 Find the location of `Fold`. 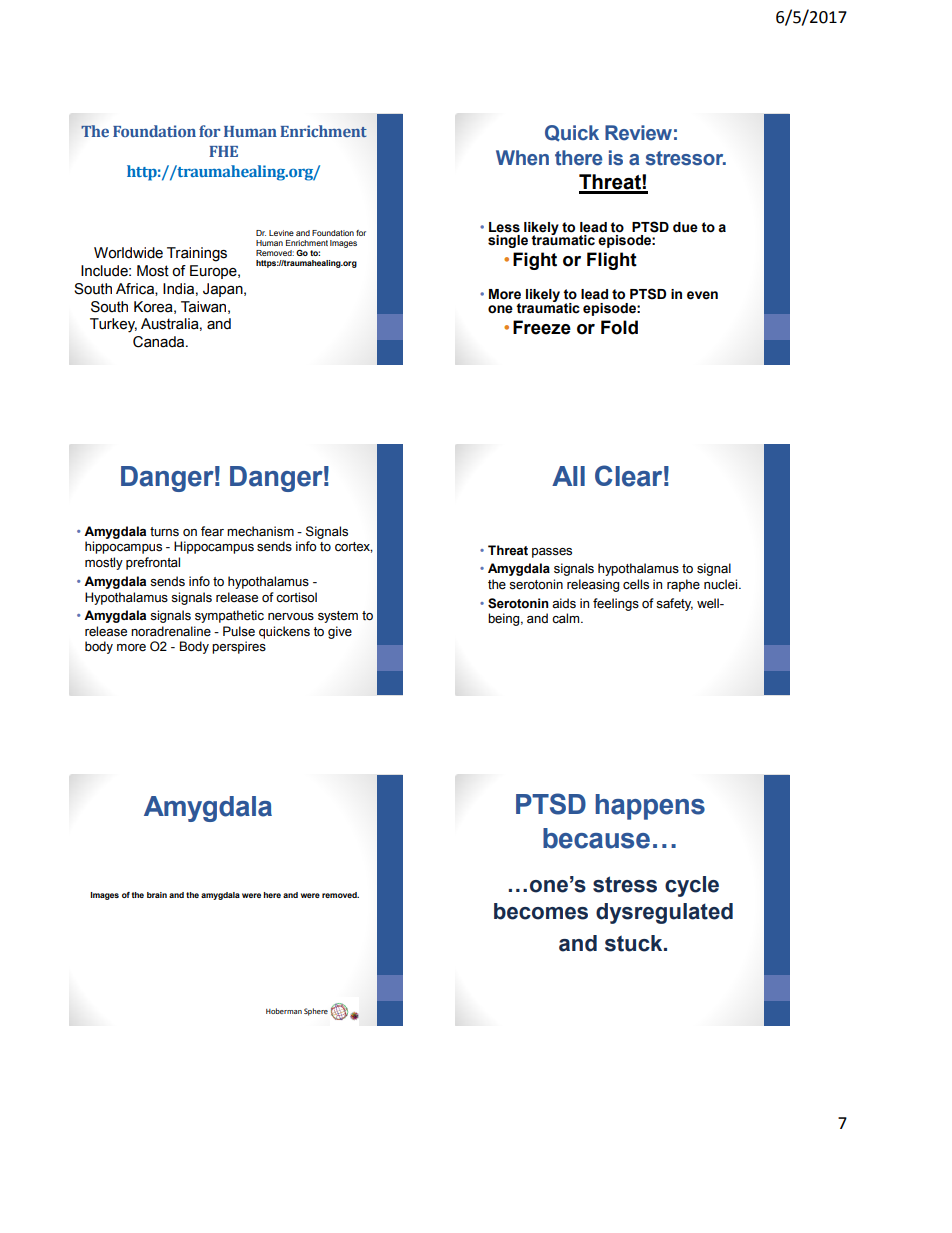

Fold is located at coordinates (619, 327).
